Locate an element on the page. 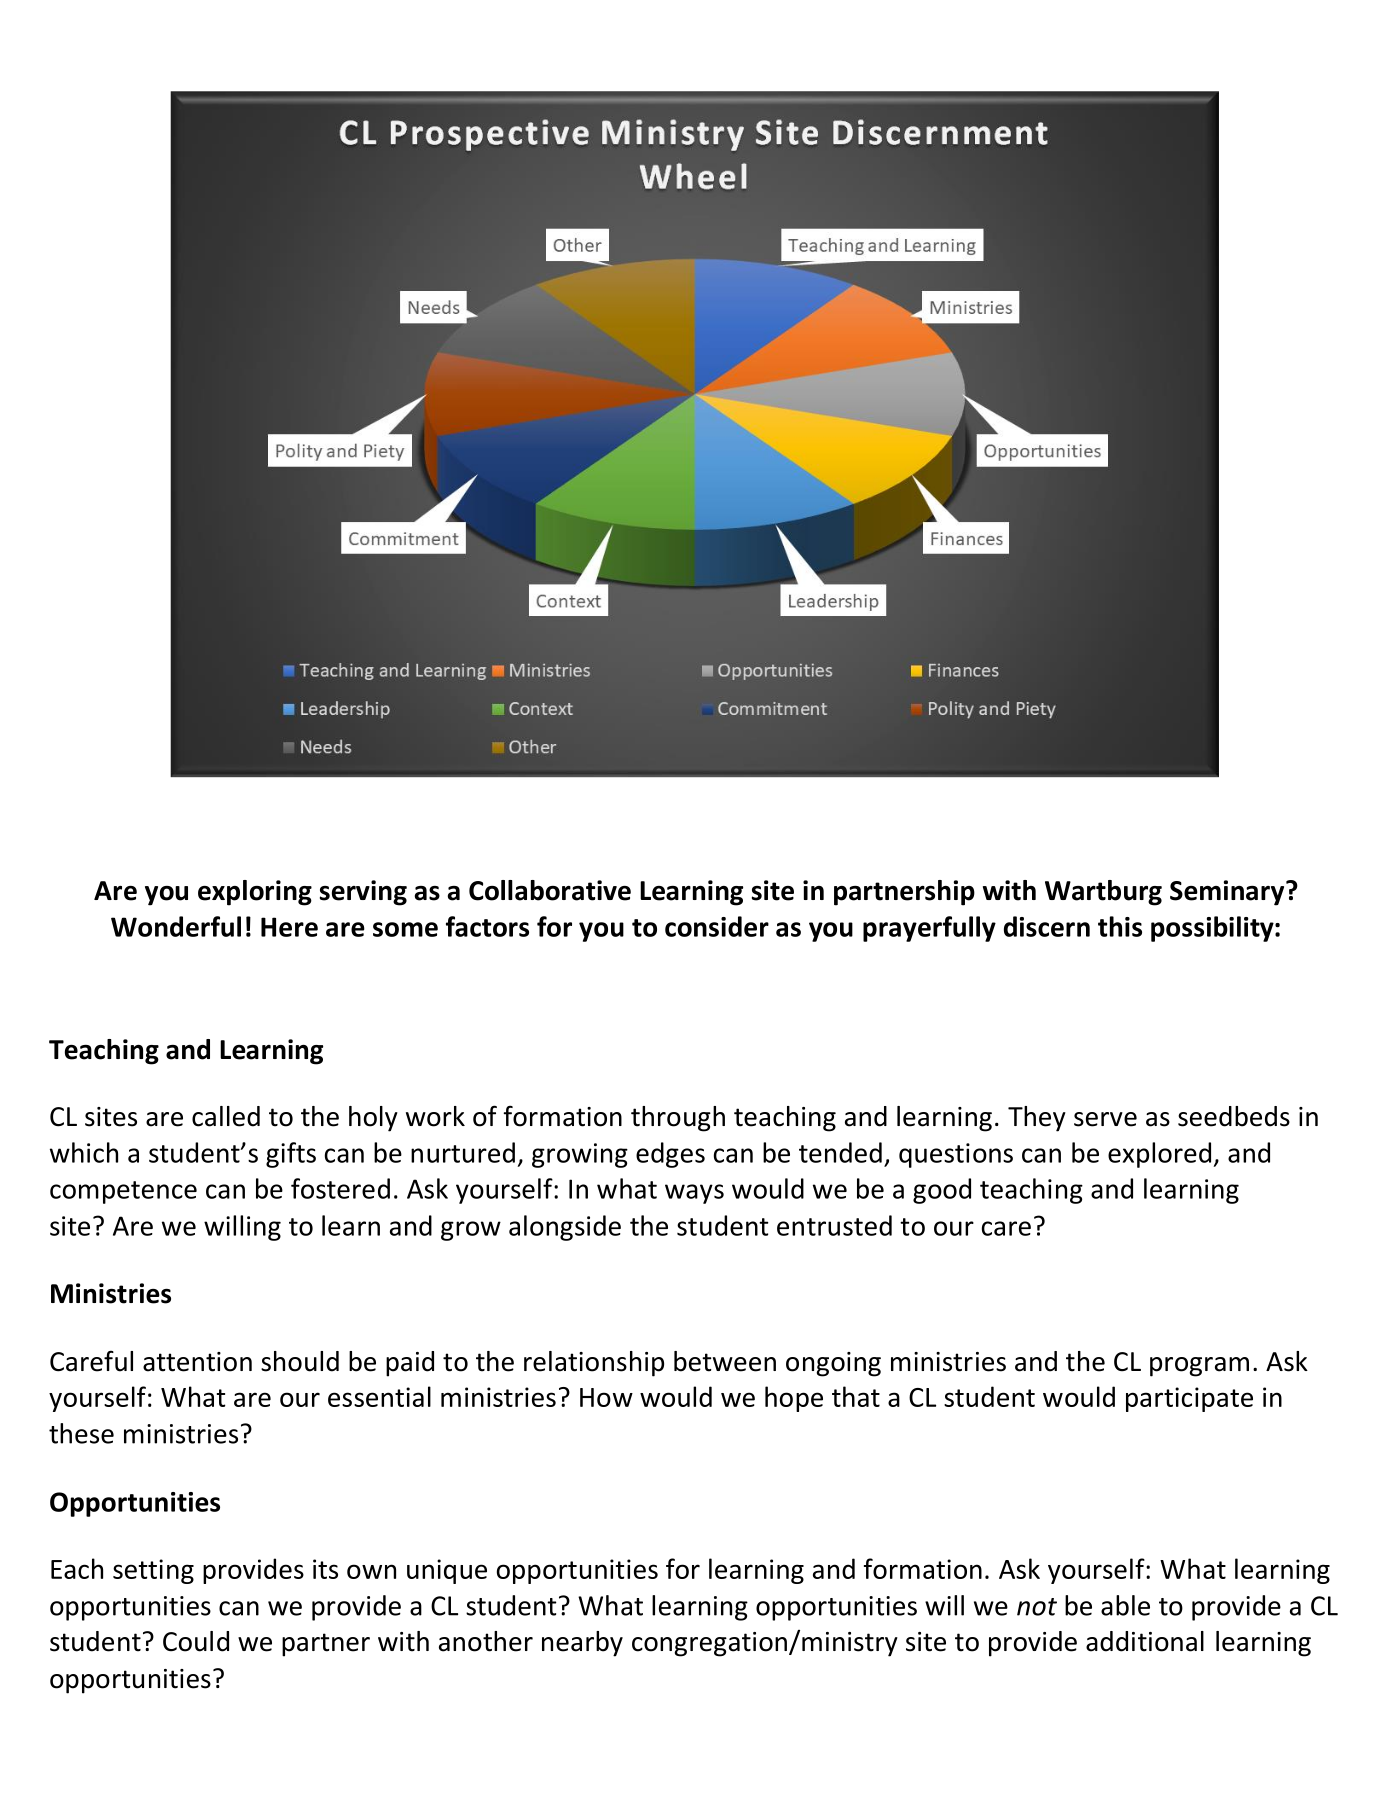 Image resolution: width=1393 pixels, height=1803 pixels. competence is located at coordinates (123, 1192).
